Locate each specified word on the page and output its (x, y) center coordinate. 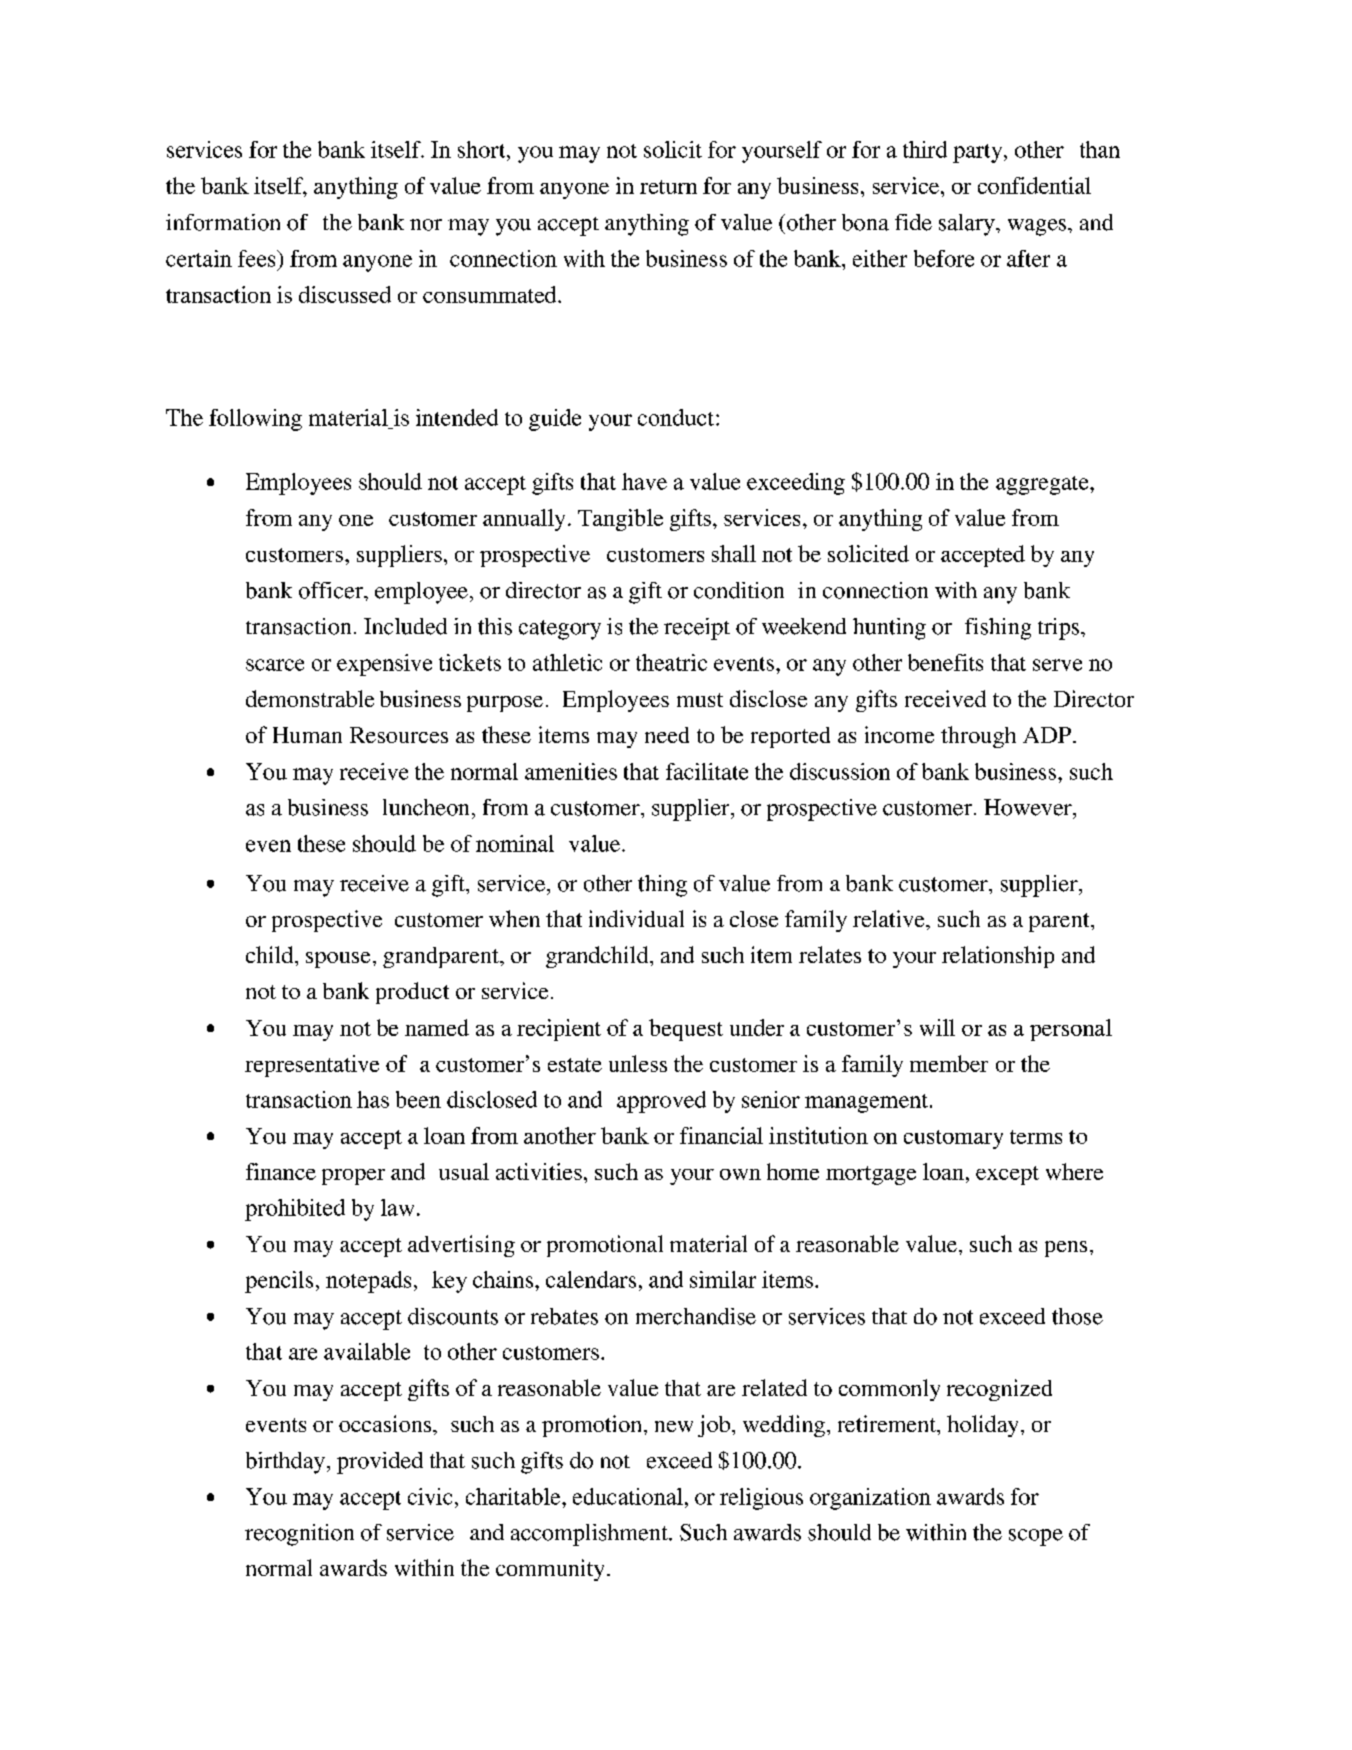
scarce (275, 665)
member (949, 1063)
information (223, 222)
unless (638, 1063)
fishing (998, 629)
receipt (697, 629)
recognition (299, 1535)
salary (968, 225)
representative (312, 1066)
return (668, 187)
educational (628, 1496)
